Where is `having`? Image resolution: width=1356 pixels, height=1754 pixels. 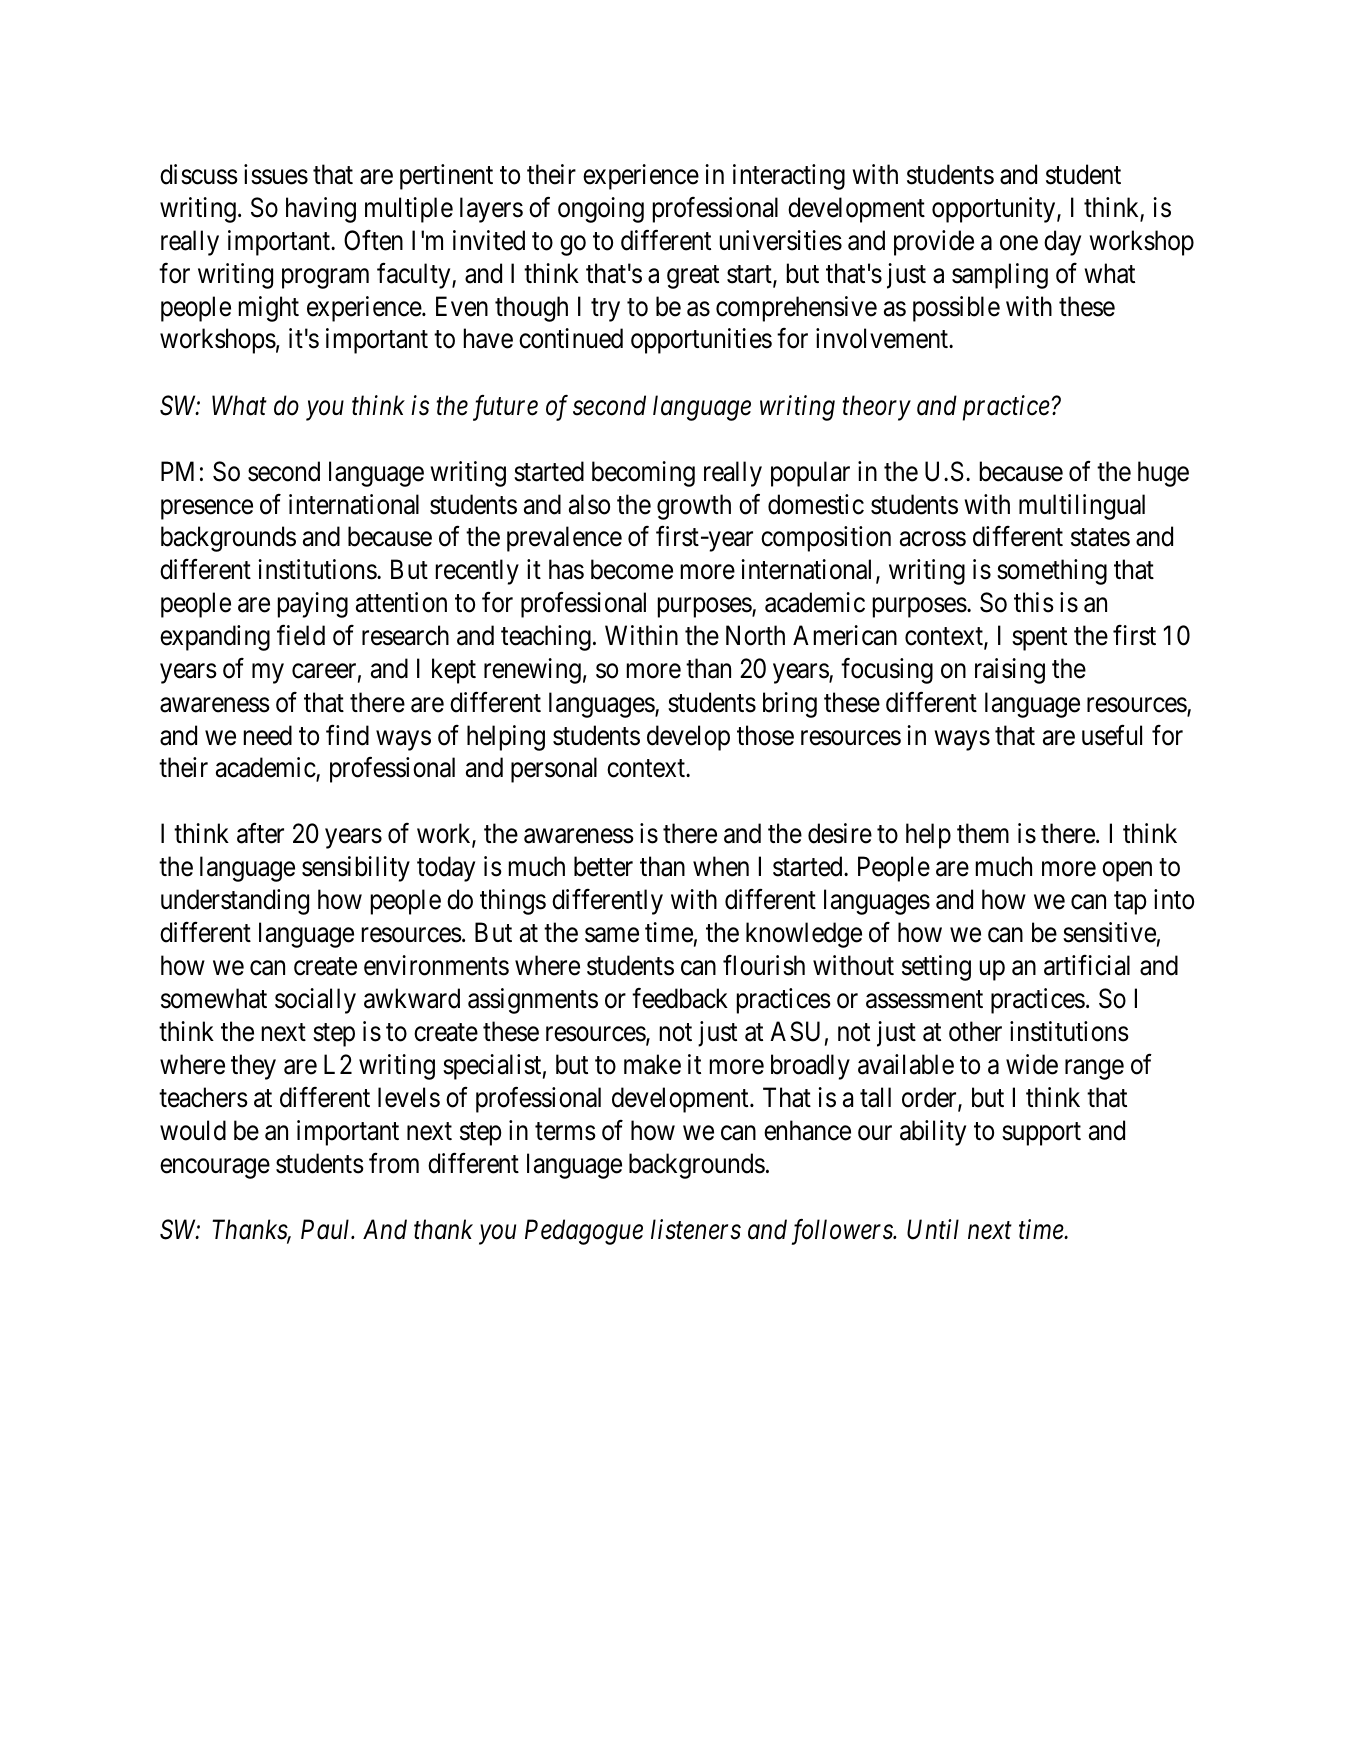
having is located at coordinates (321, 210).
